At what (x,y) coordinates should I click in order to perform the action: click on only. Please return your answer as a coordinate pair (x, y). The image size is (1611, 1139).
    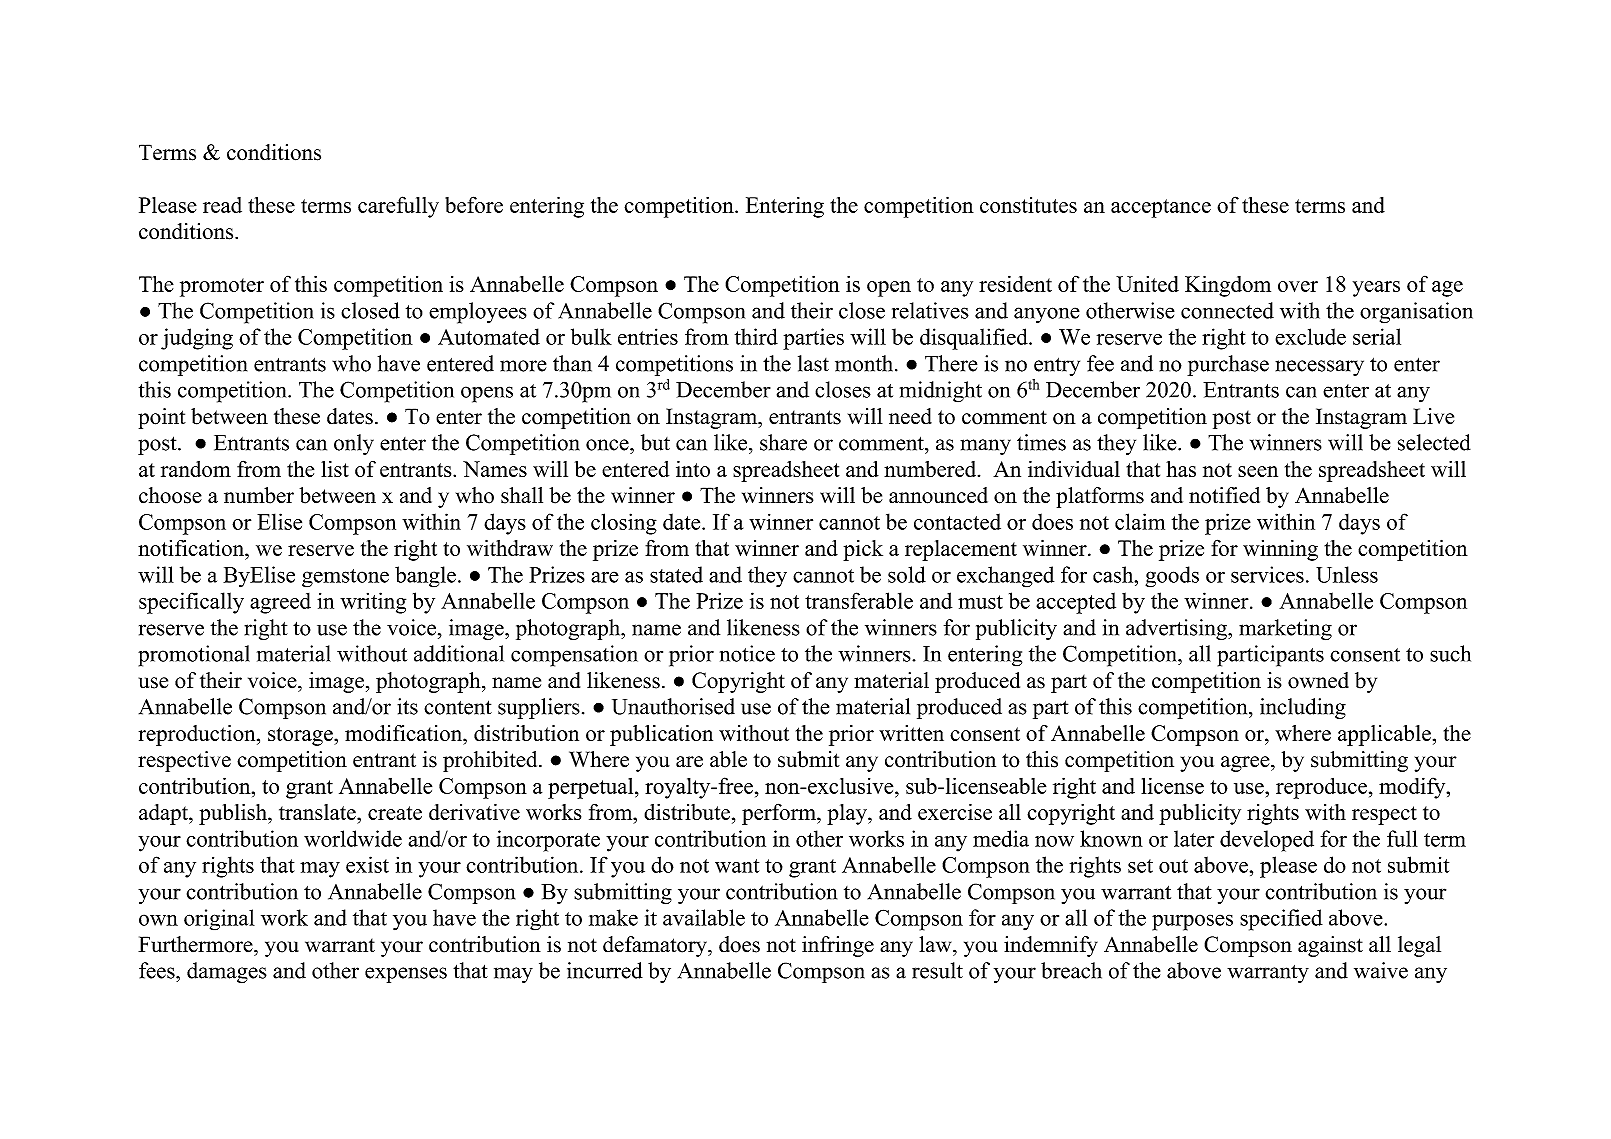
    Looking at the image, I should click on (354, 444).
